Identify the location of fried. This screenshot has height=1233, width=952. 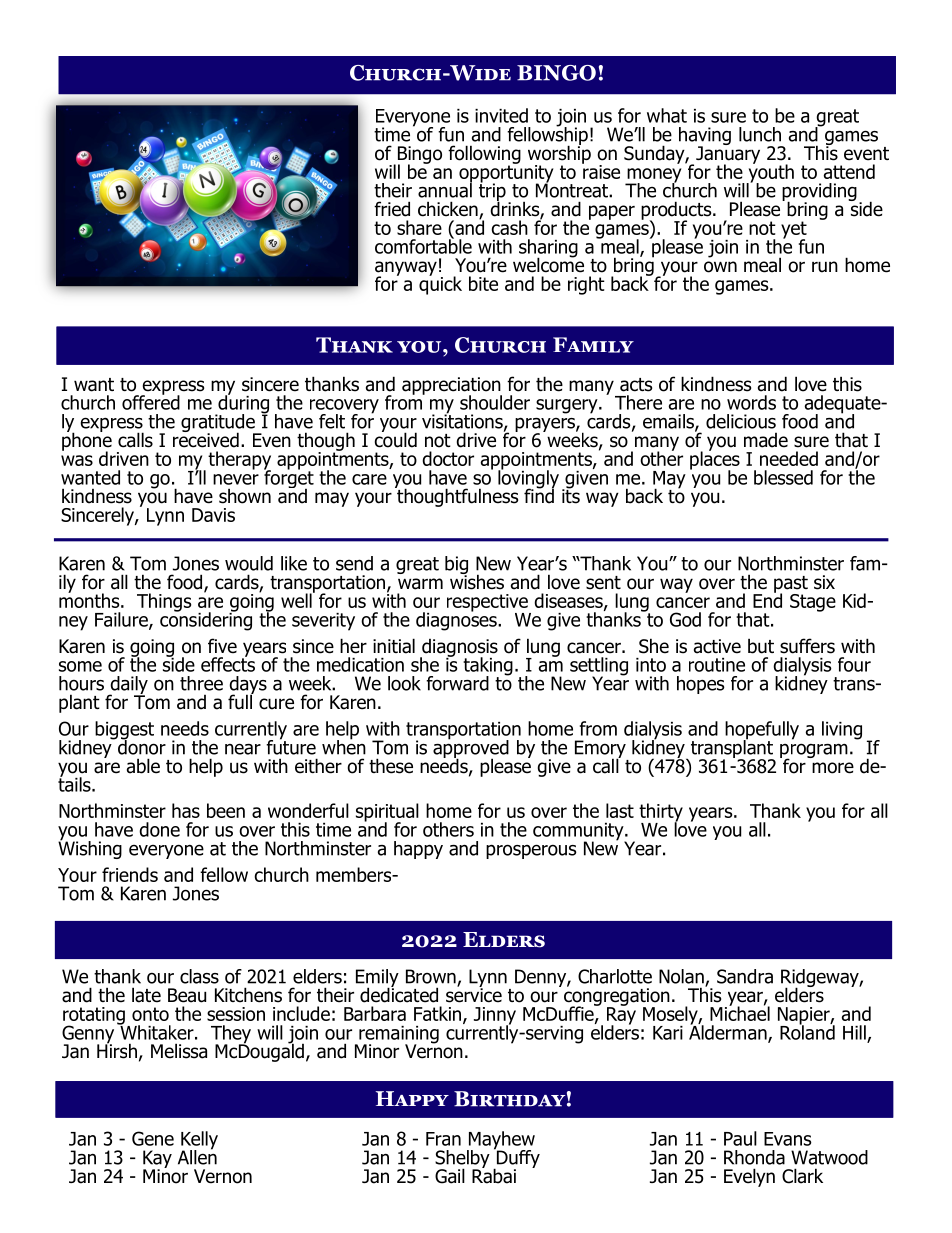
(392, 209).
